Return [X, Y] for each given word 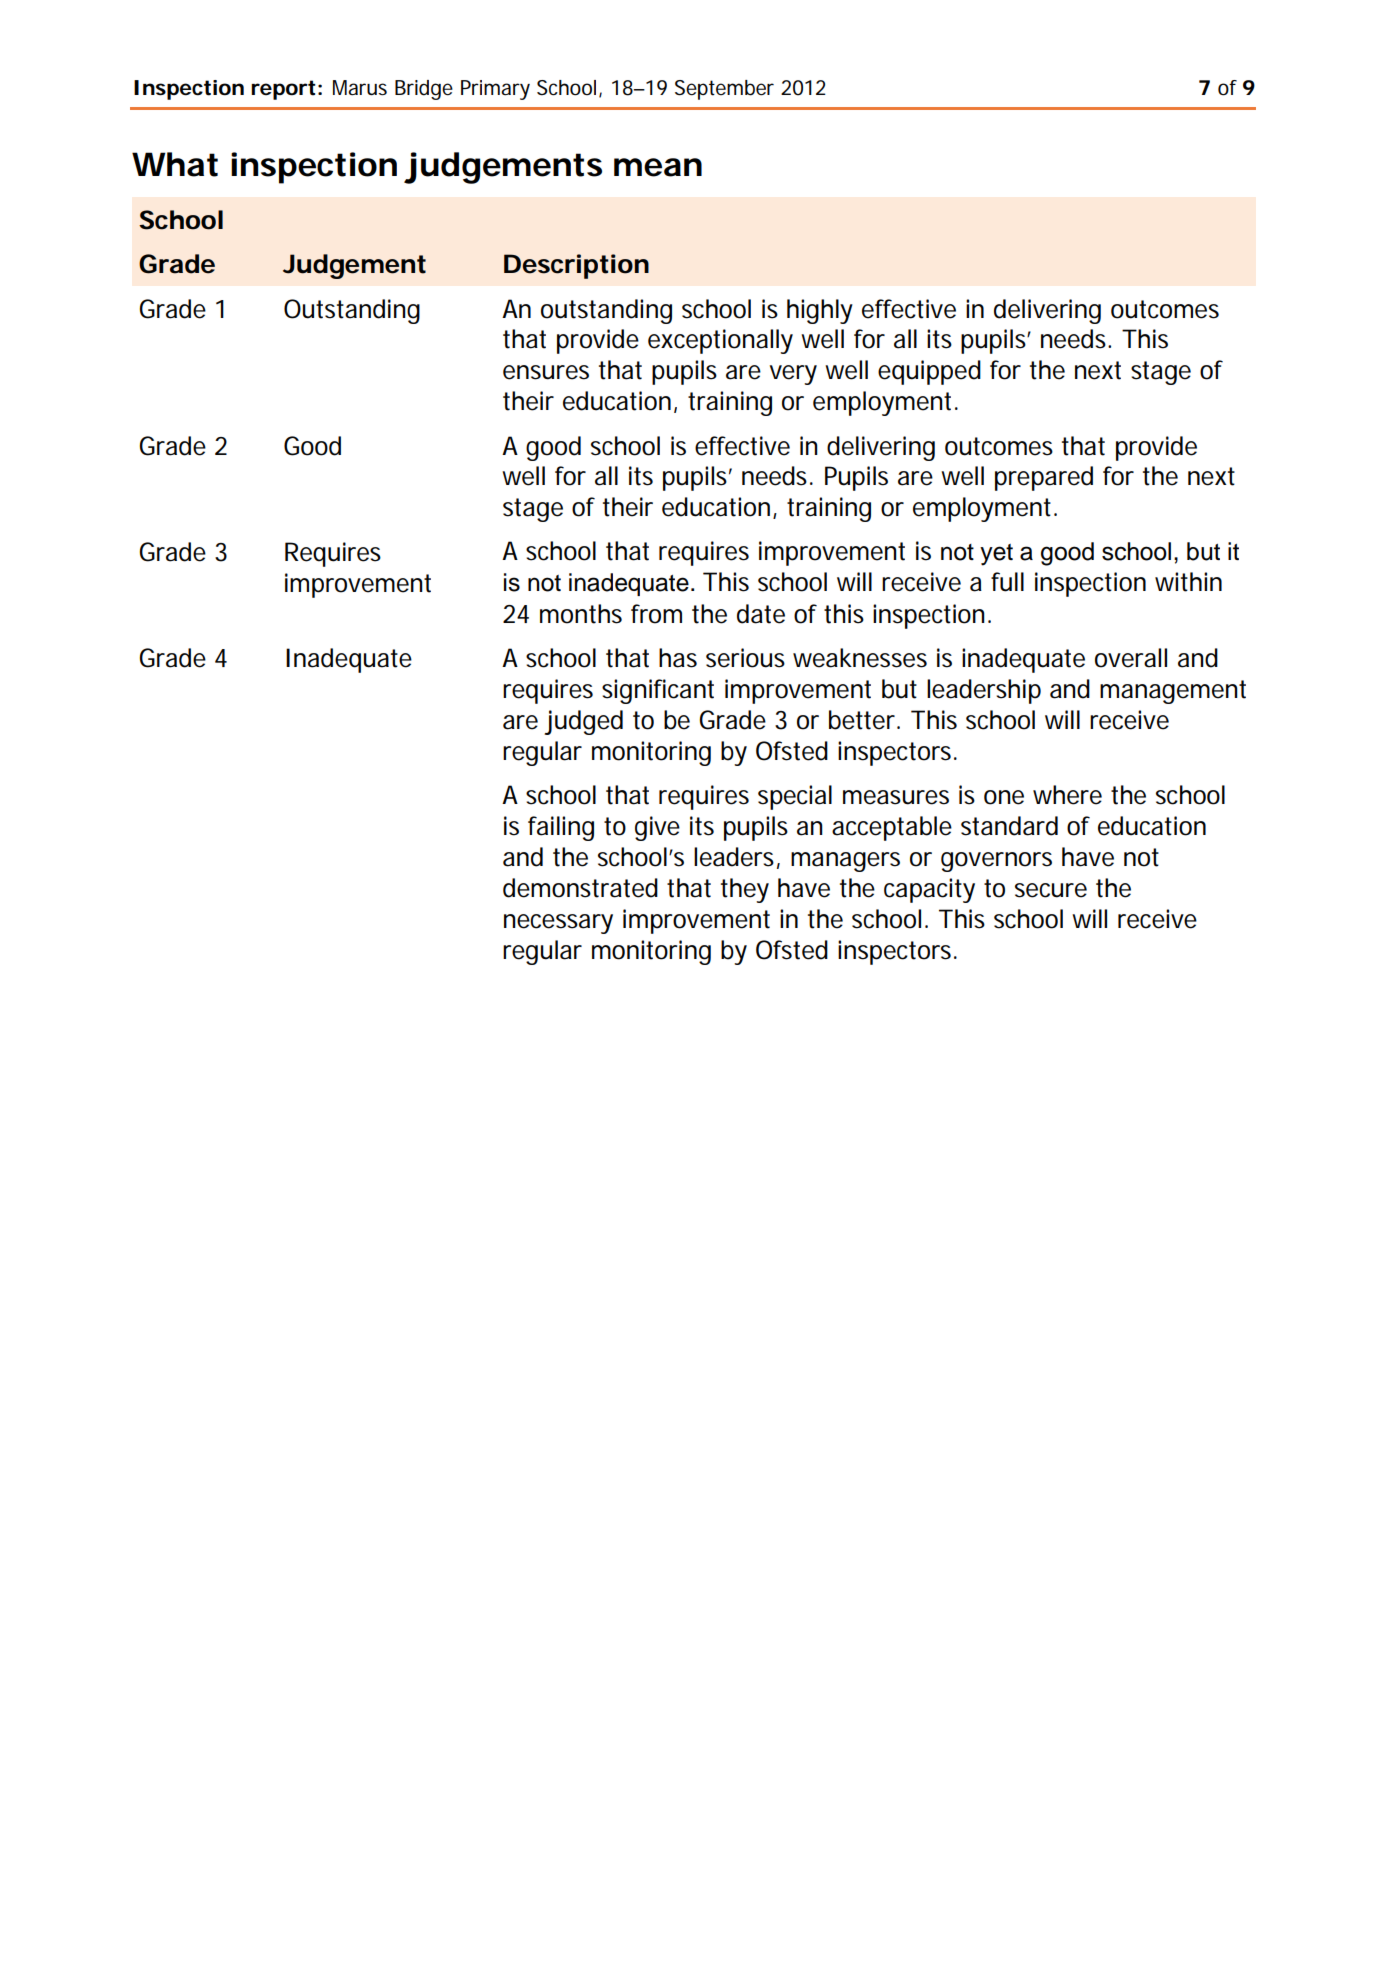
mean [658, 167]
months [581, 614]
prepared [1044, 478]
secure [1051, 890]
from [656, 614]
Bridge [424, 90]
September [724, 90]
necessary [558, 924]
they [745, 890]
